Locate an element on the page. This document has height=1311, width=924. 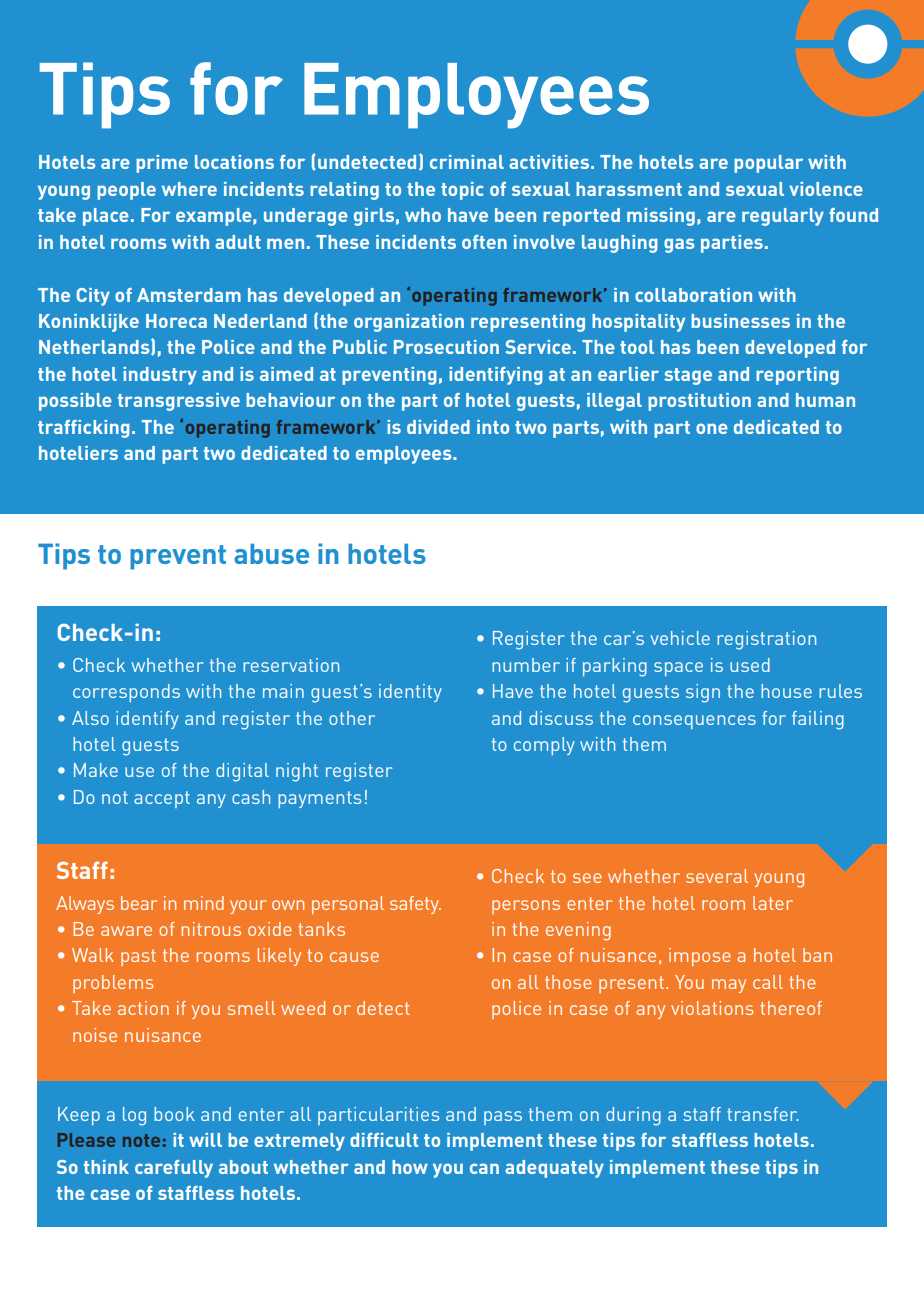
abuse is located at coordinates (271, 553).
